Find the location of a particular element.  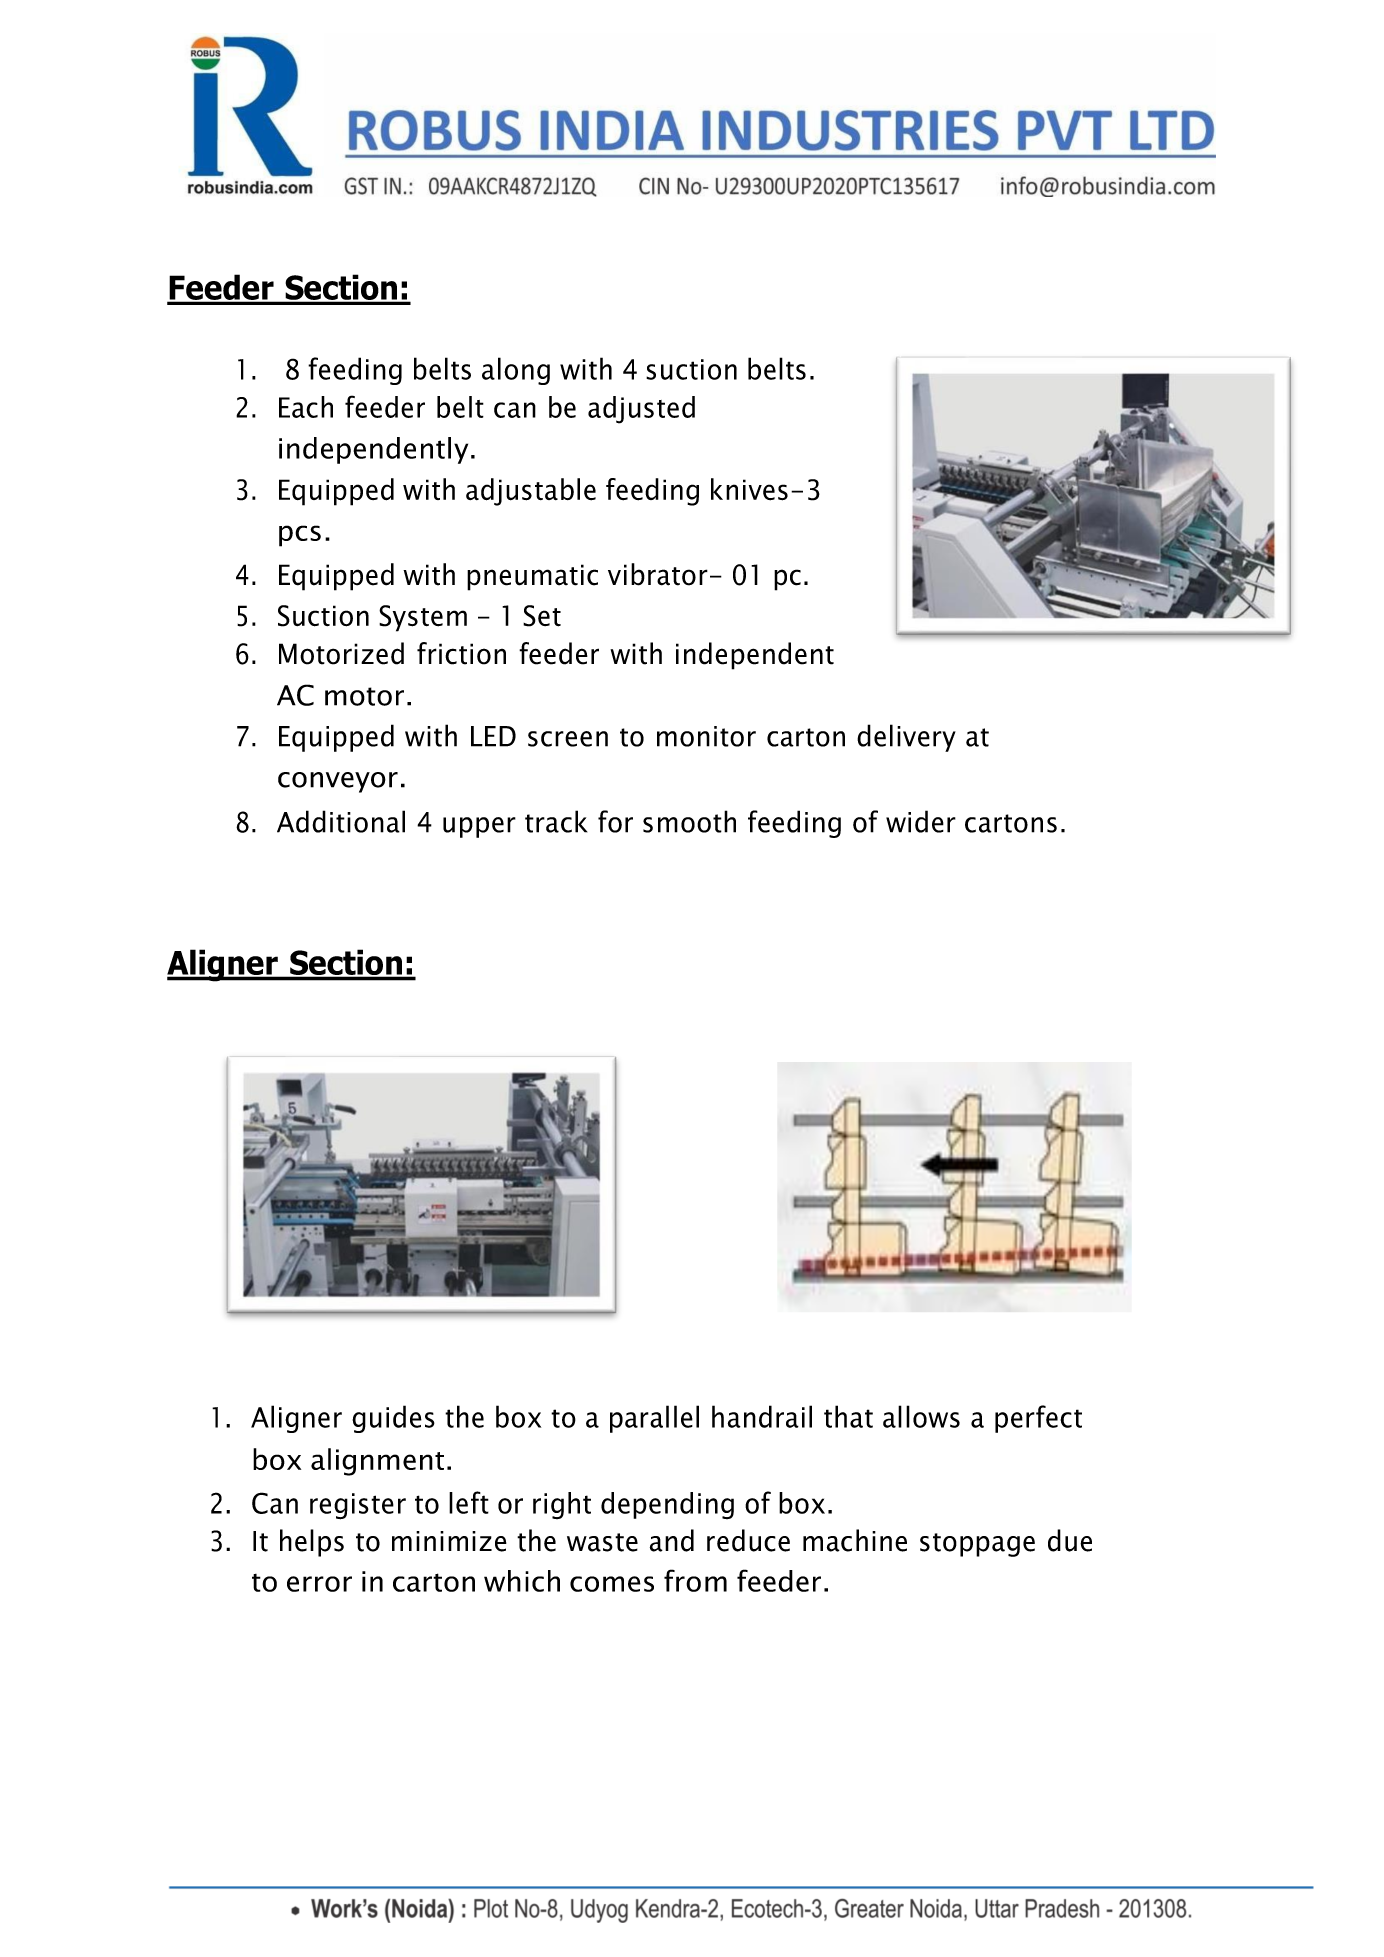

Each is located at coordinates (306, 407).
